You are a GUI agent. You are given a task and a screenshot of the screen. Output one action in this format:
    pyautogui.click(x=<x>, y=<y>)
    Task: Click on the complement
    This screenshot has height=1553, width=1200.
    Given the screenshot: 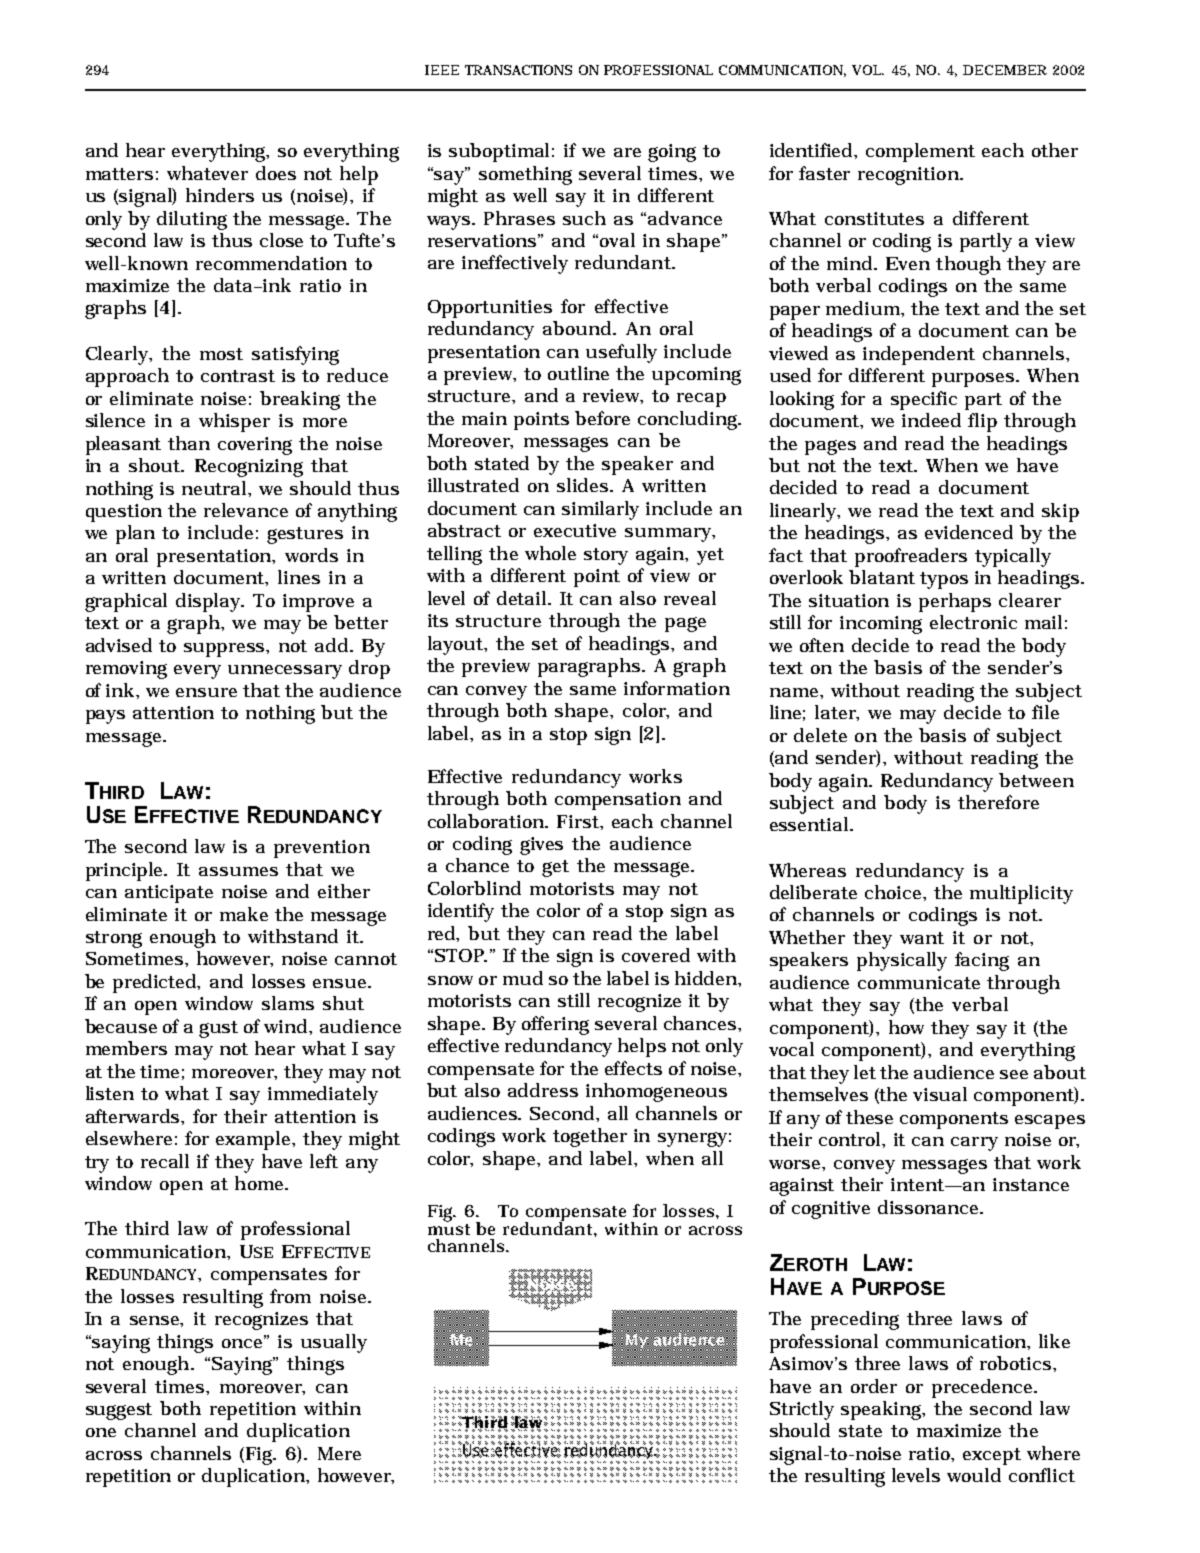 What is the action you would take?
    pyautogui.click(x=920, y=152)
